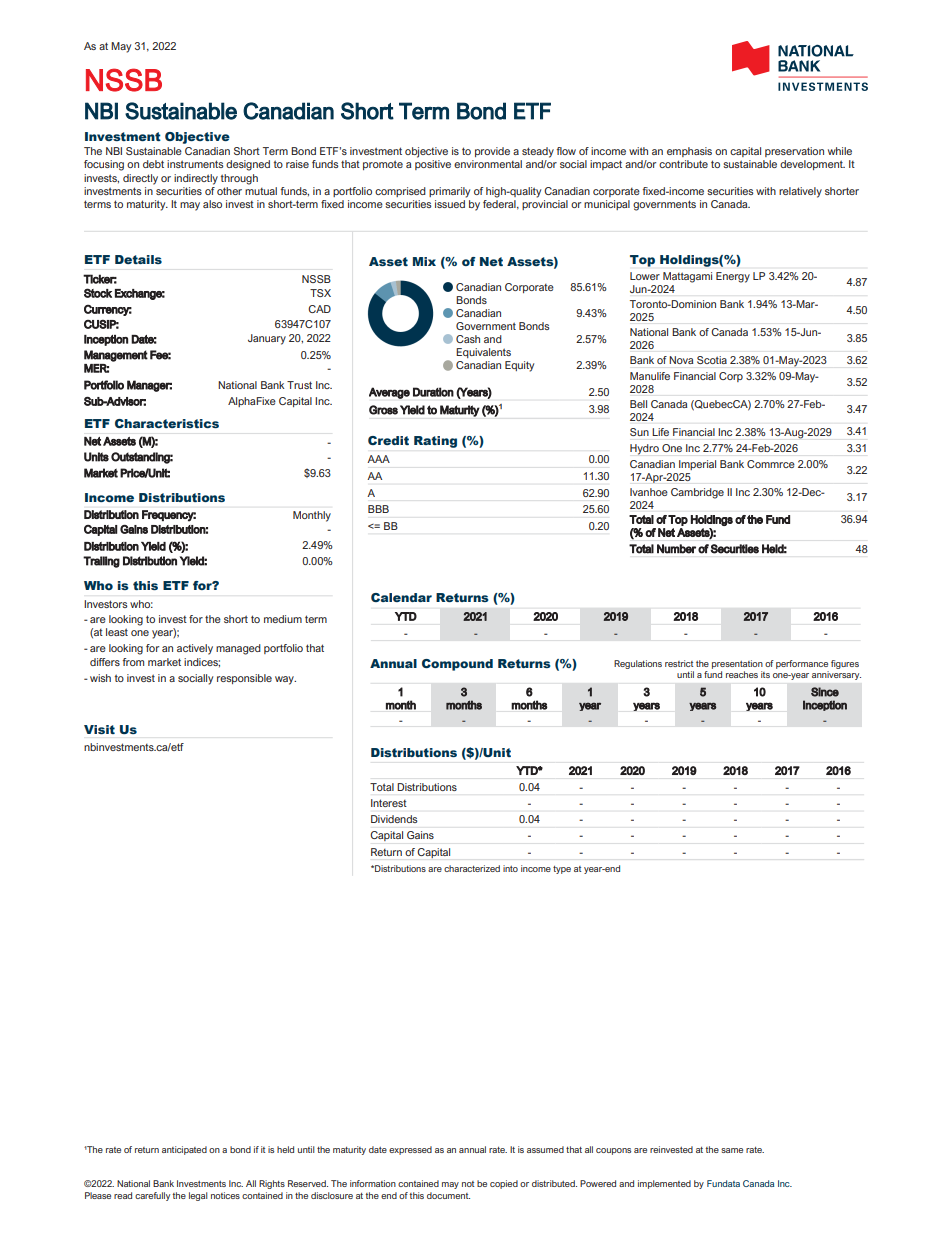 This screenshot has height=1233, width=952. Describe the element at coordinates (800, 192) in the screenshot. I see `relatively` at that location.
